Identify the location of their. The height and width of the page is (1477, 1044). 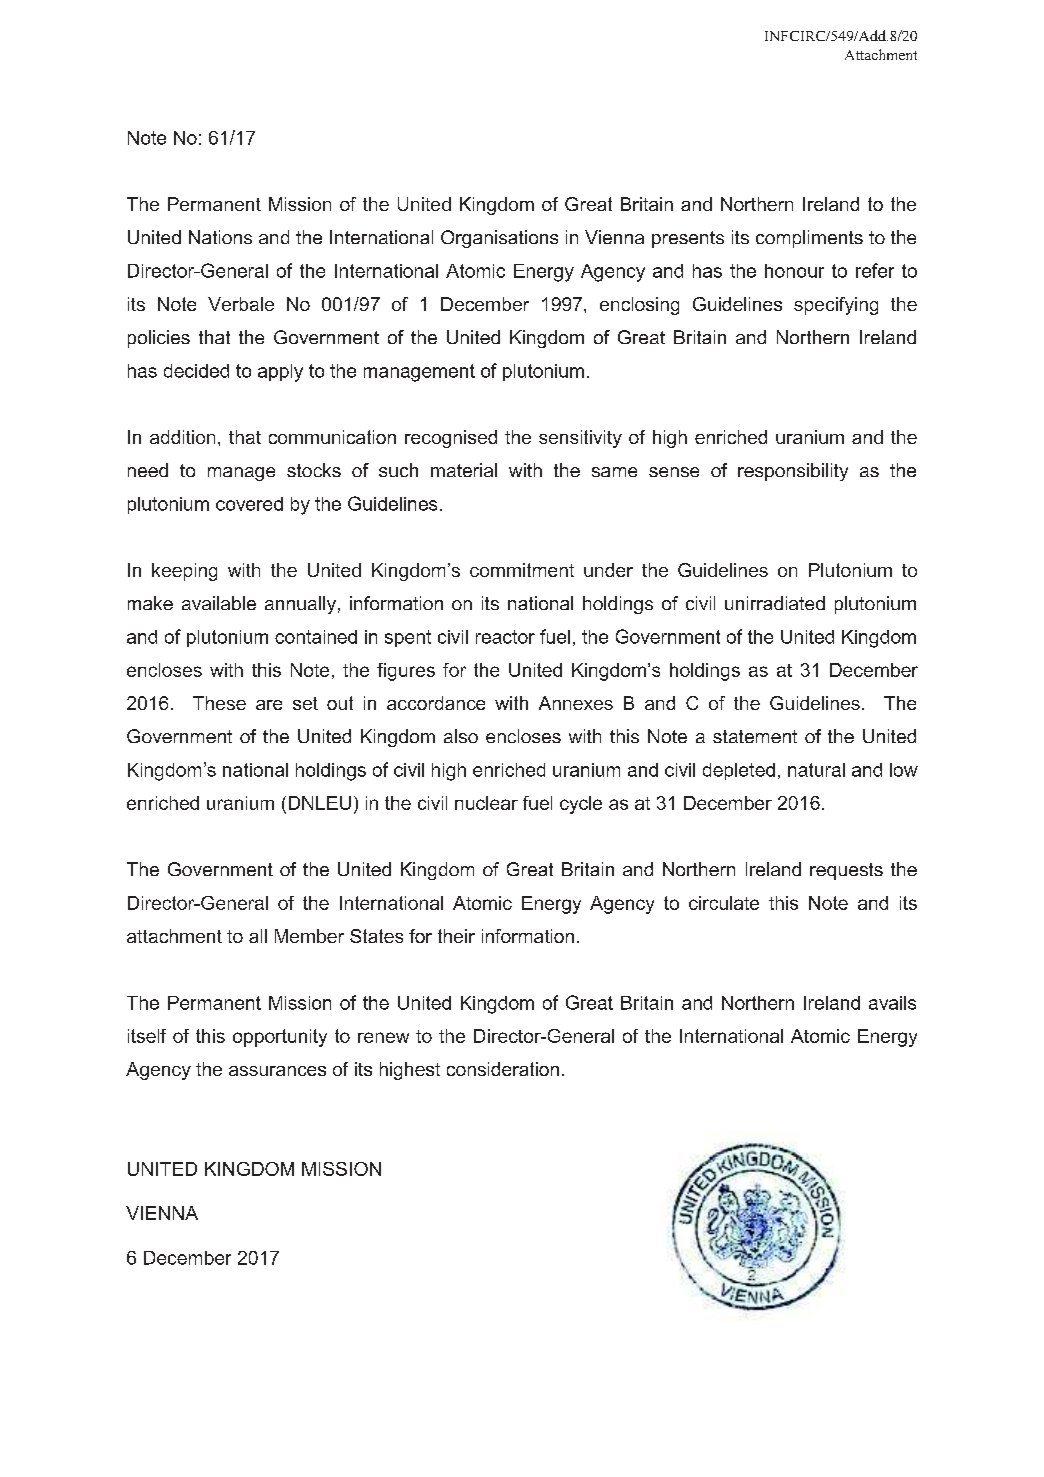
(456, 936).
